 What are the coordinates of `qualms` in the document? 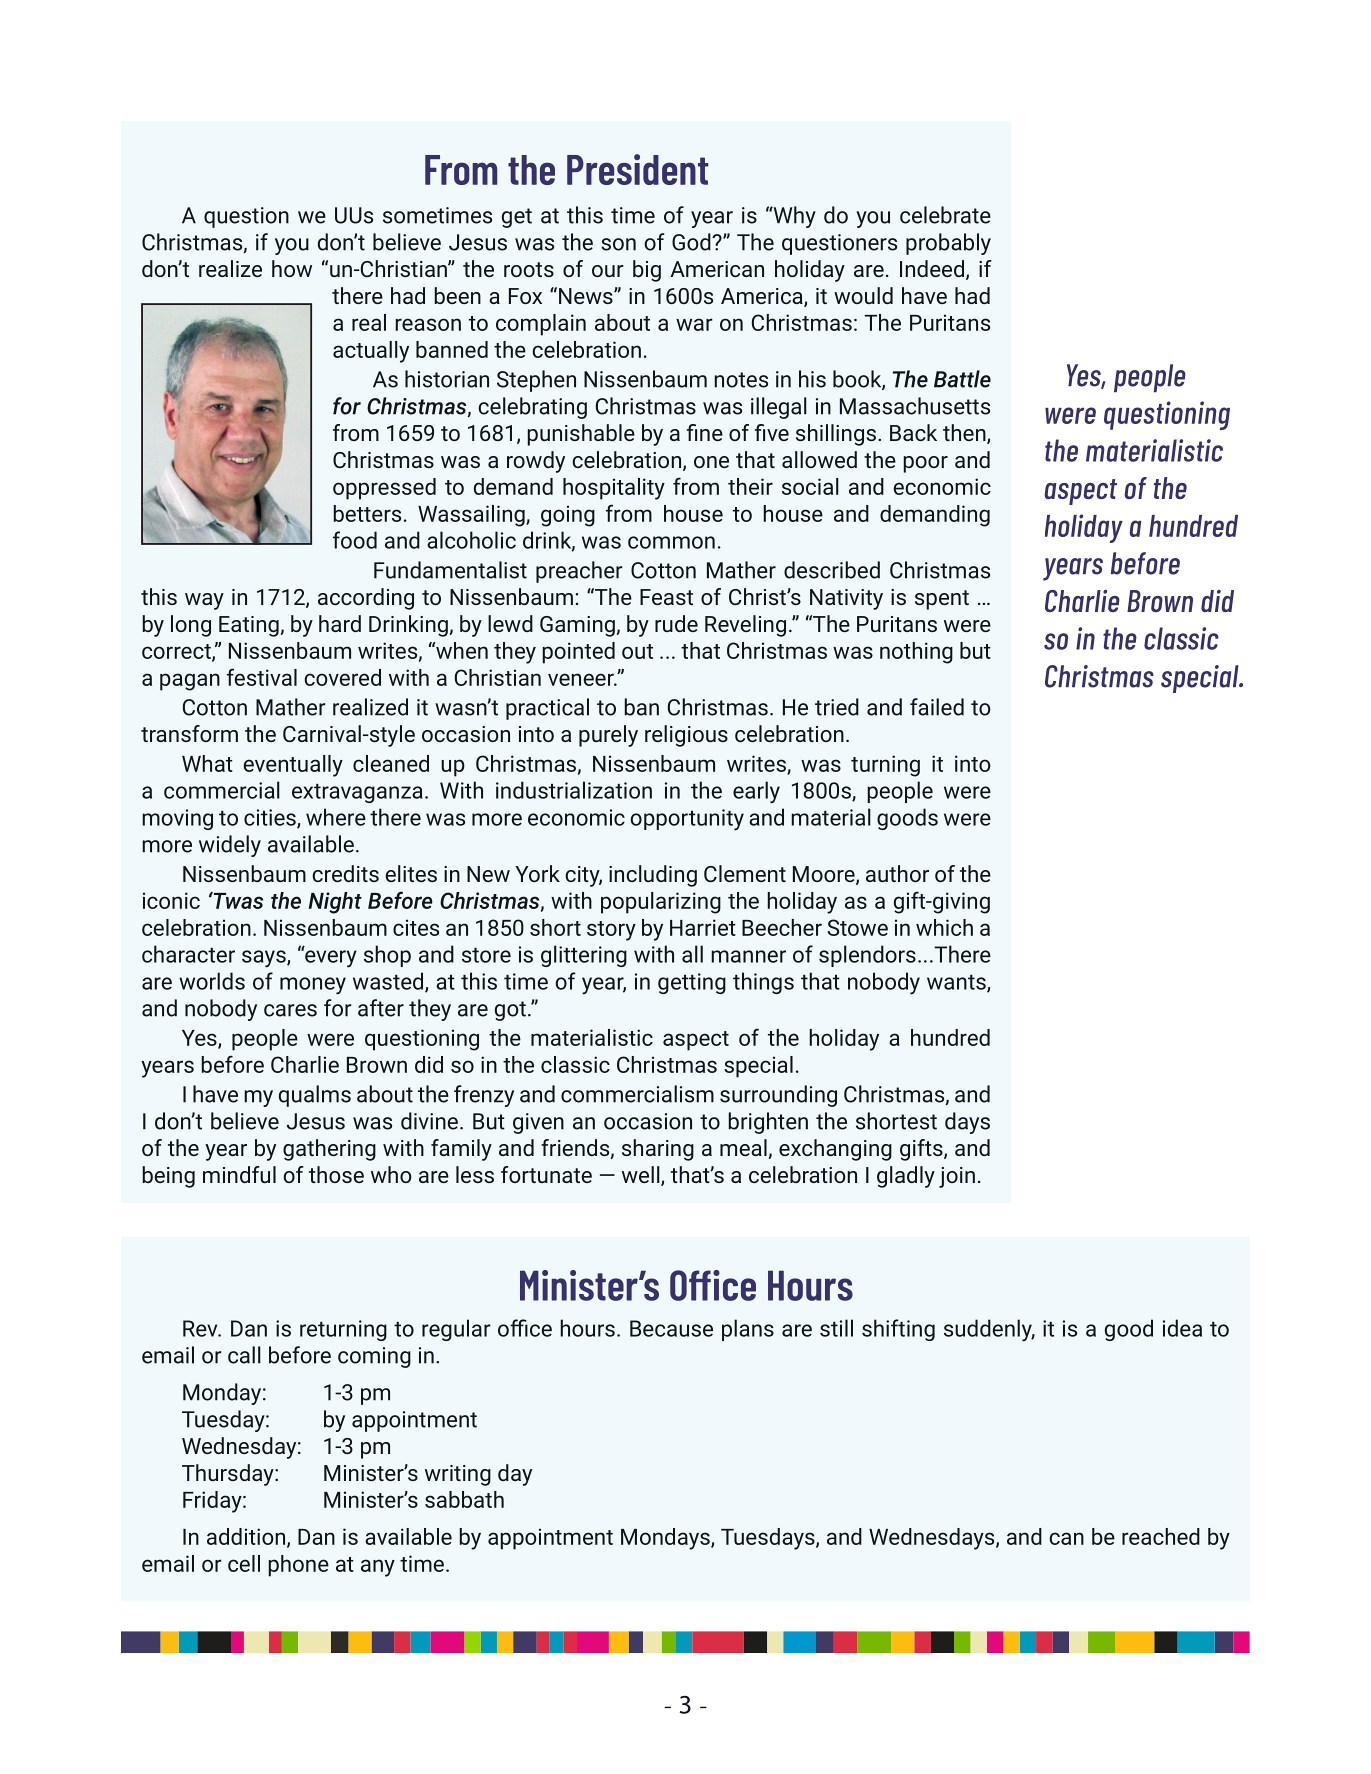 It's located at (315, 1096).
